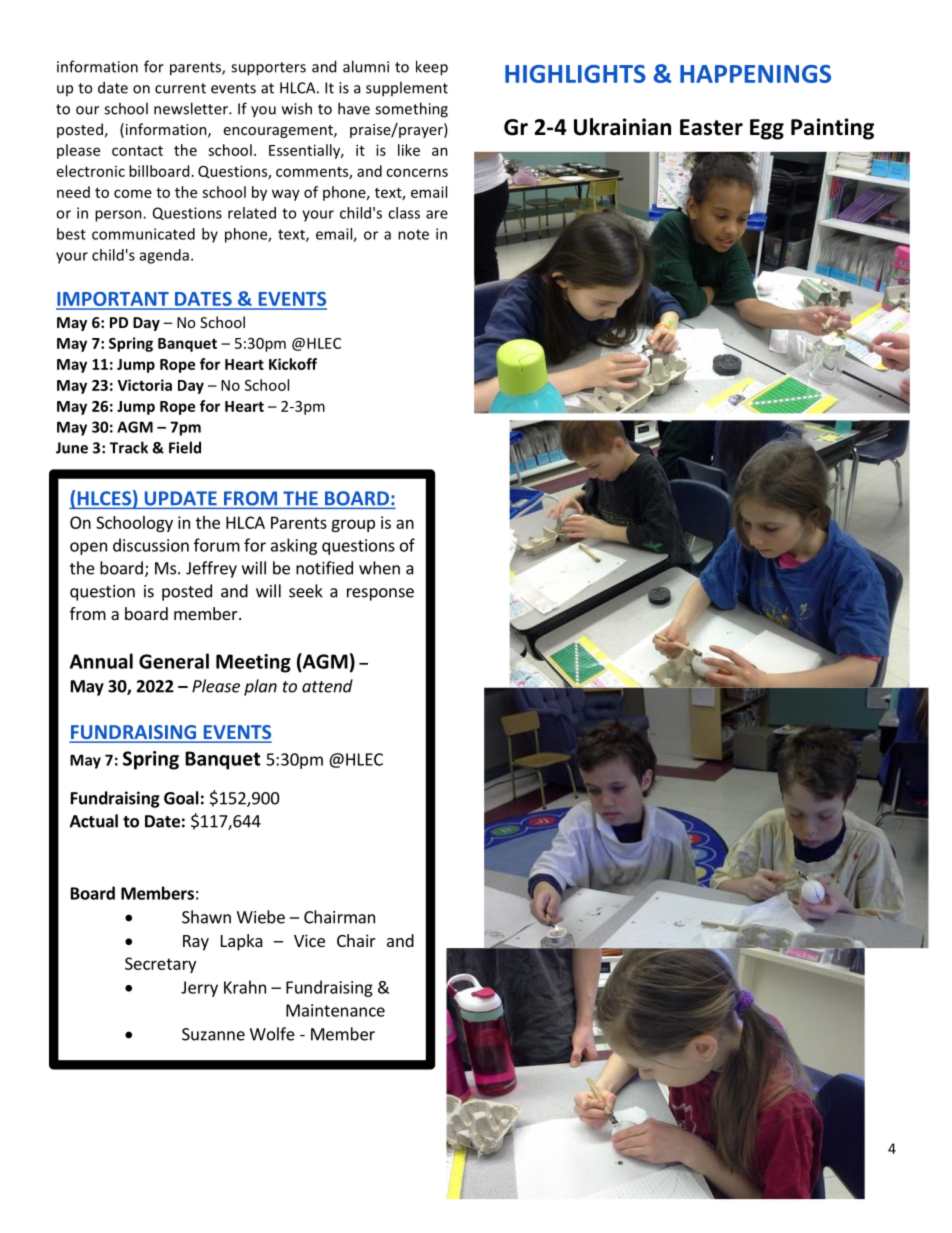 Image resolution: width=952 pixels, height=1233 pixels. I want to click on Maintenance, so click(335, 1010).
